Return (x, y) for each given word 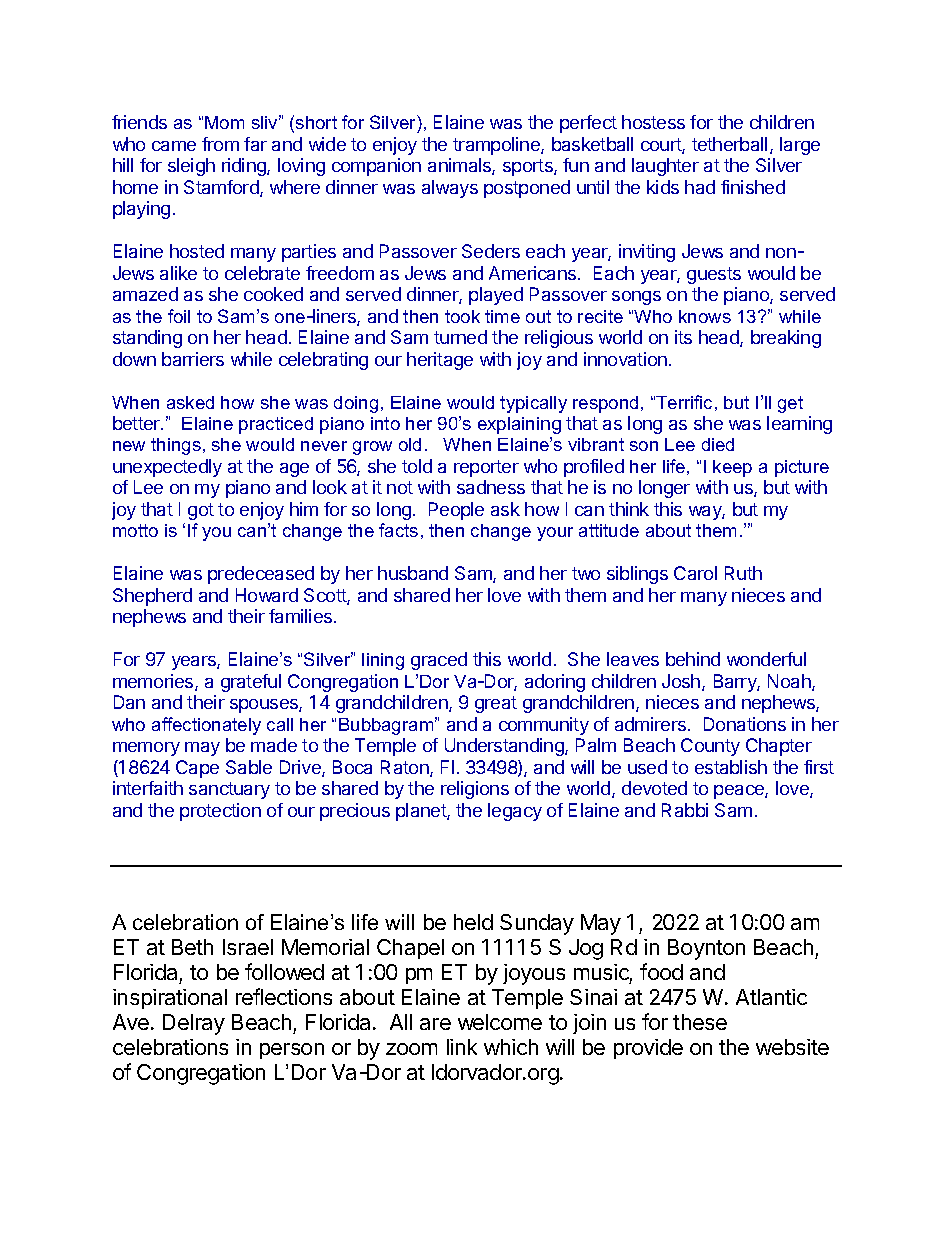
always (450, 189)
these (700, 1022)
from (220, 144)
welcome (500, 1022)
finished (753, 187)
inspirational (170, 999)
